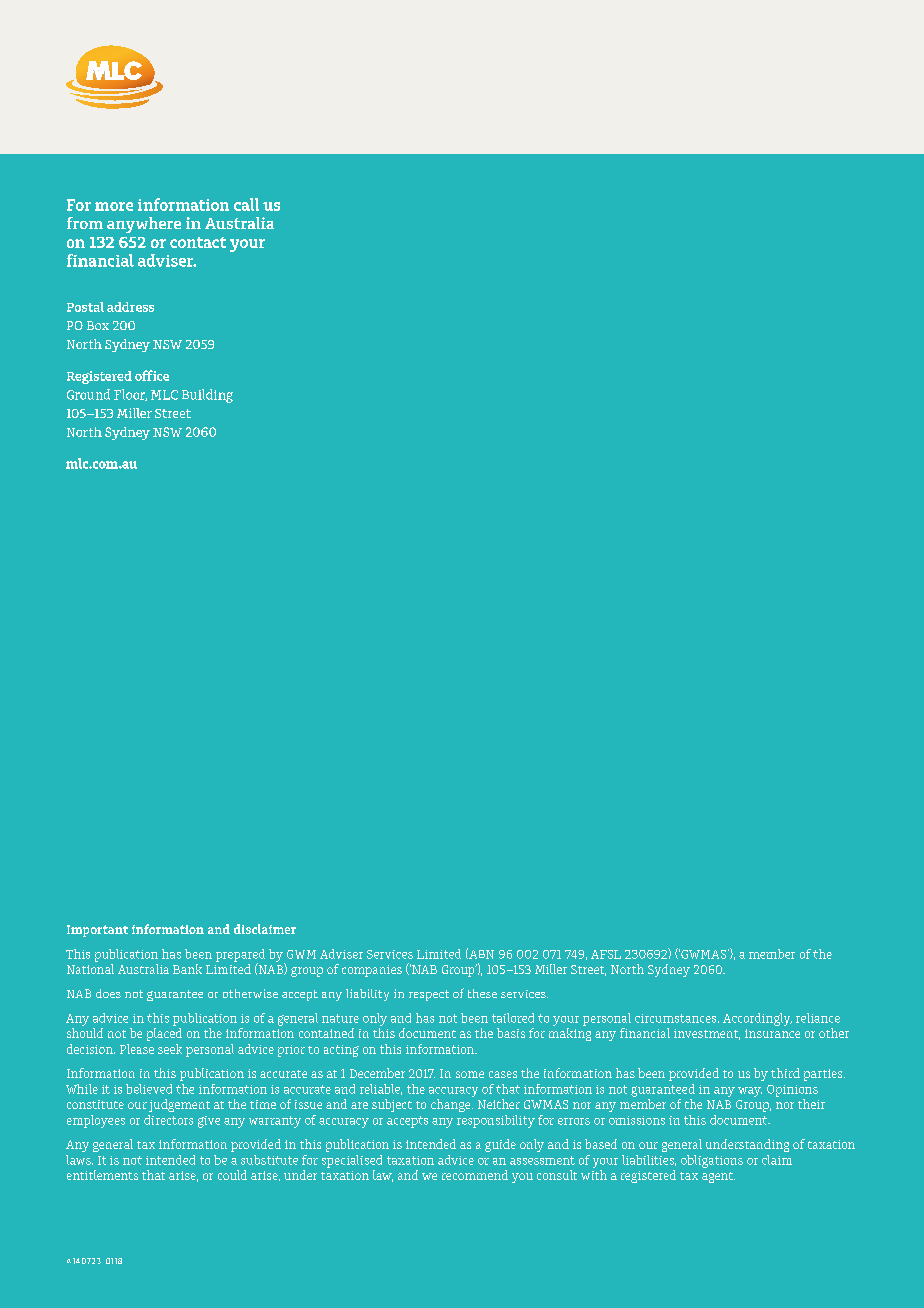 The image size is (924, 1308). What do you see at coordinates (246, 204) in the screenshot?
I see `call` at bounding box center [246, 204].
